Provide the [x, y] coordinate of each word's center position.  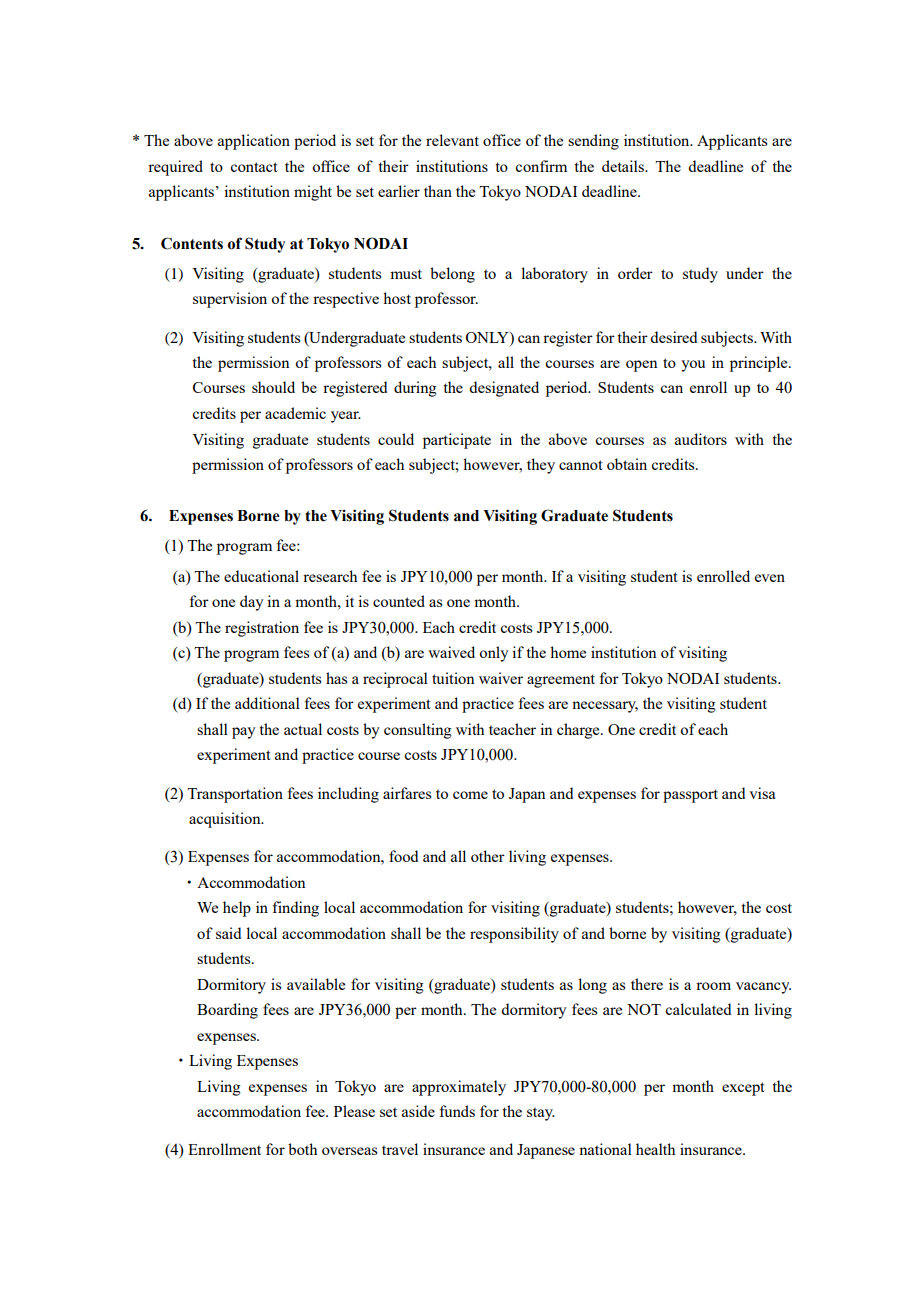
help [237, 909]
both [302, 1149]
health [655, 1149]
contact [254, 167]
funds [457, 1111]
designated [504, 389]
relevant [452, 140]
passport [690, 796]
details [624, 166]
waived [451, 652]
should [273, 387]
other [488, 856]
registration [262, 629]
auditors [701, 439]
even [770, 578]
